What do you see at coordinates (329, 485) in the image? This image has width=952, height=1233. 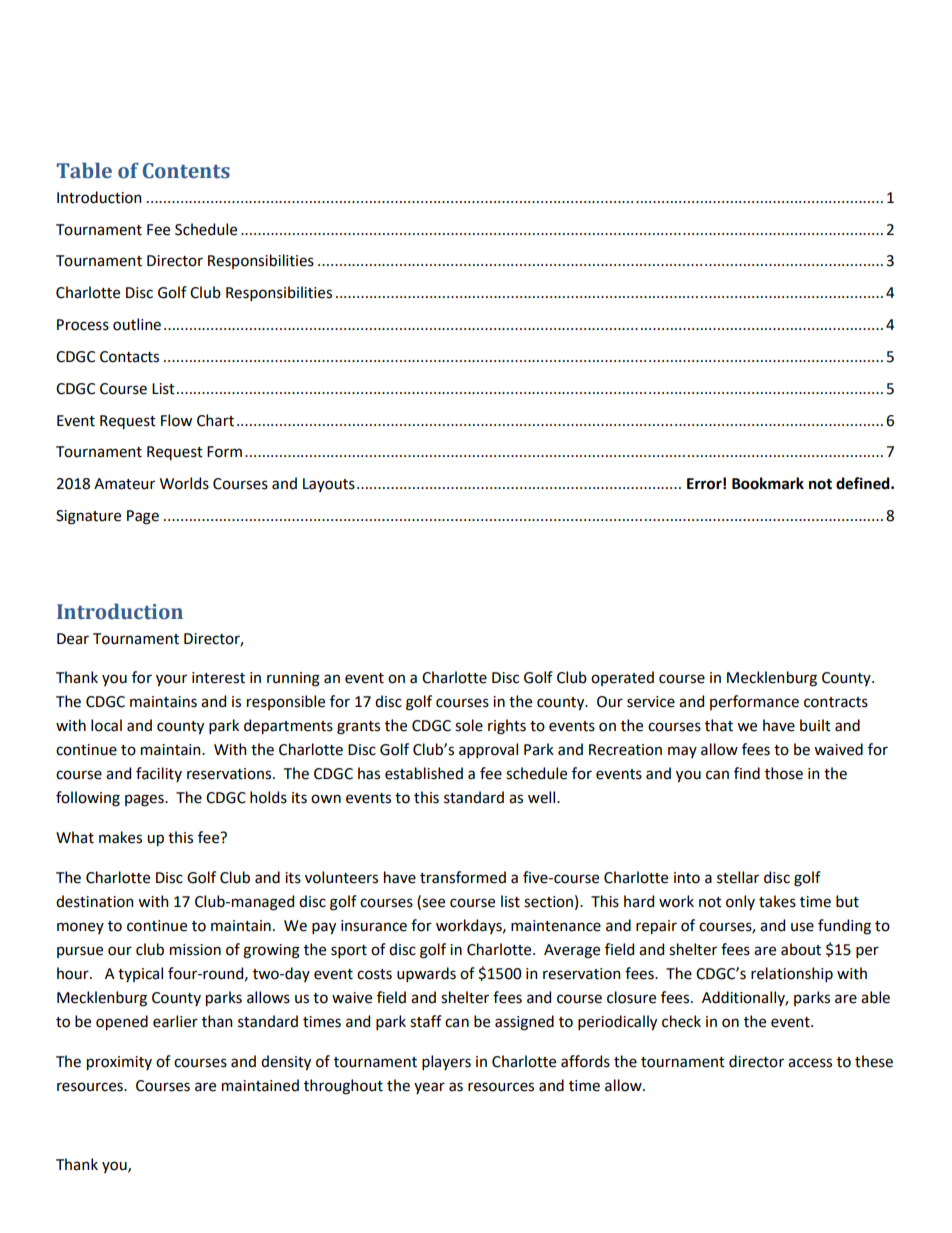 I see `Layouts` at bounding box center [329, 485].
